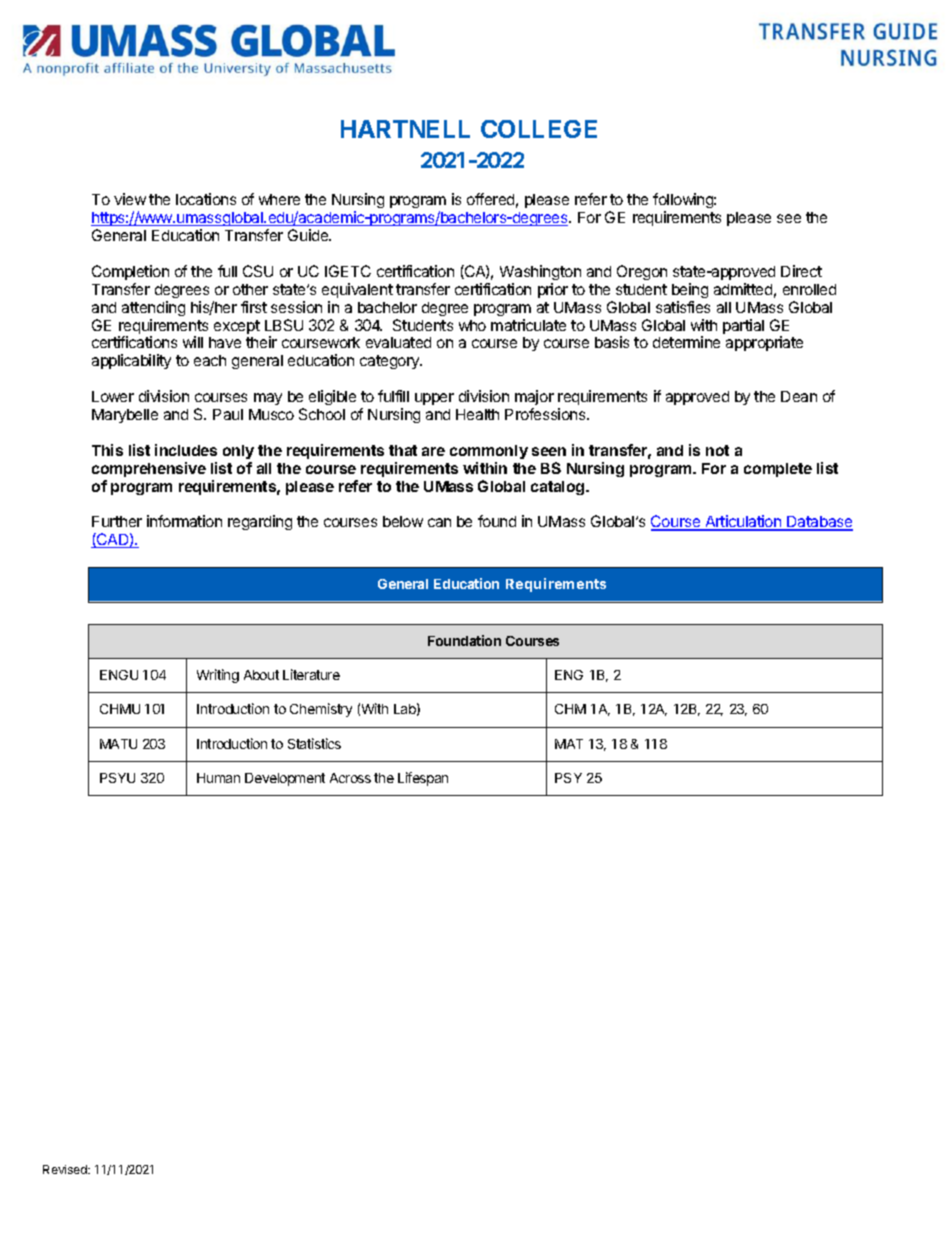 This document has width=952, height=1233. I want to click on Literature, so click(311, 674).
